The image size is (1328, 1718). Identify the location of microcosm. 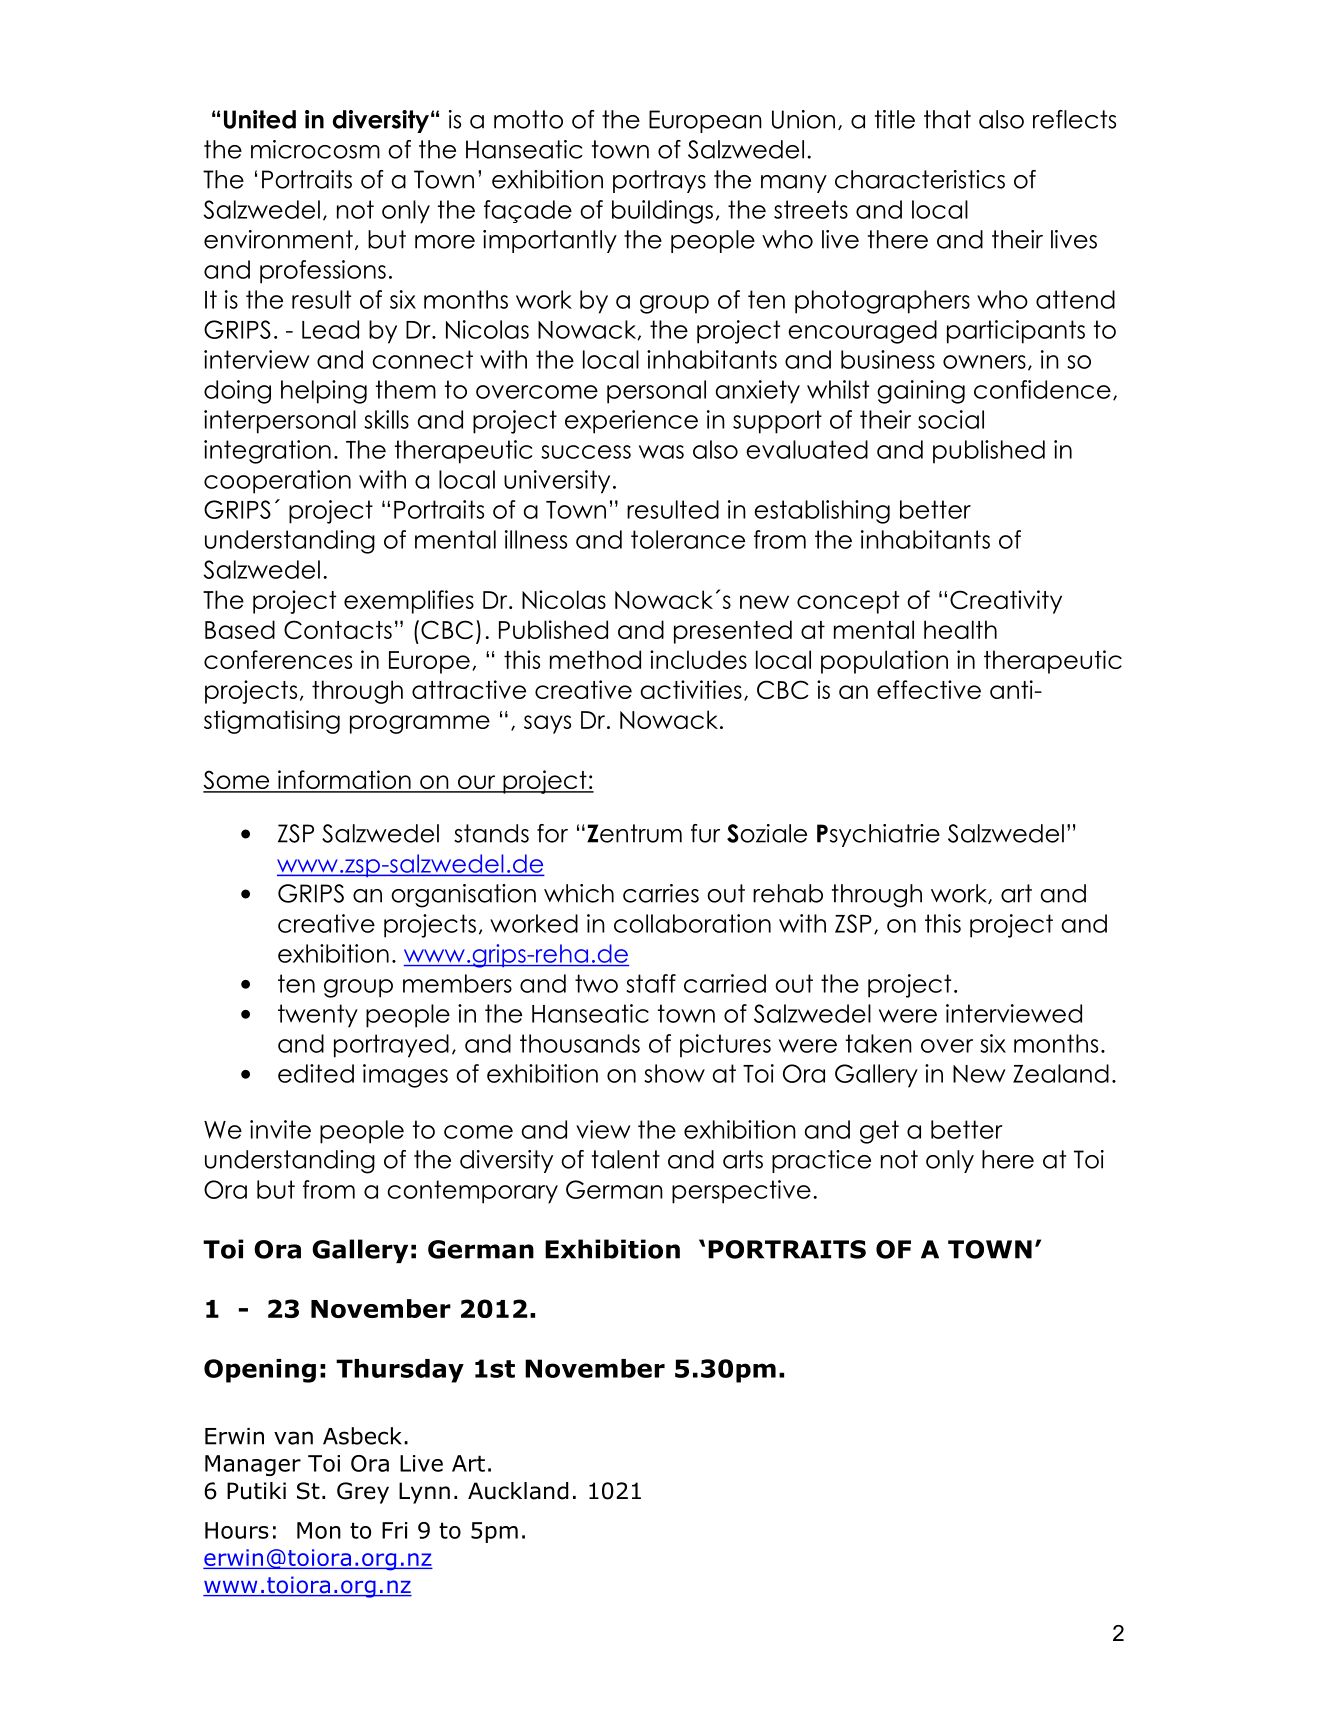
(315, 149).
